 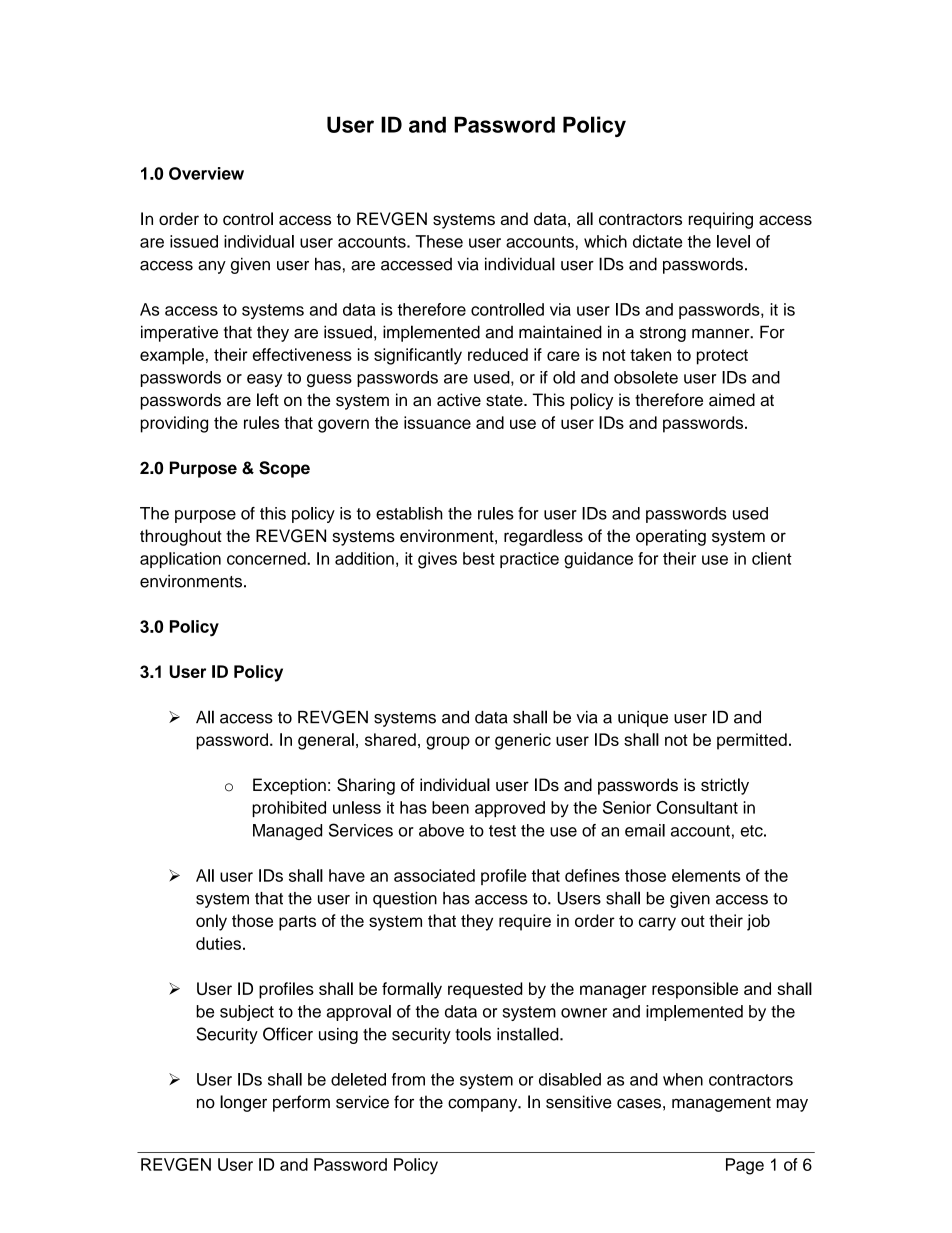 What do you see at coordinates (697, 807) in the screenshot?
I see `Consultant` at bounding box center [697, 807].
